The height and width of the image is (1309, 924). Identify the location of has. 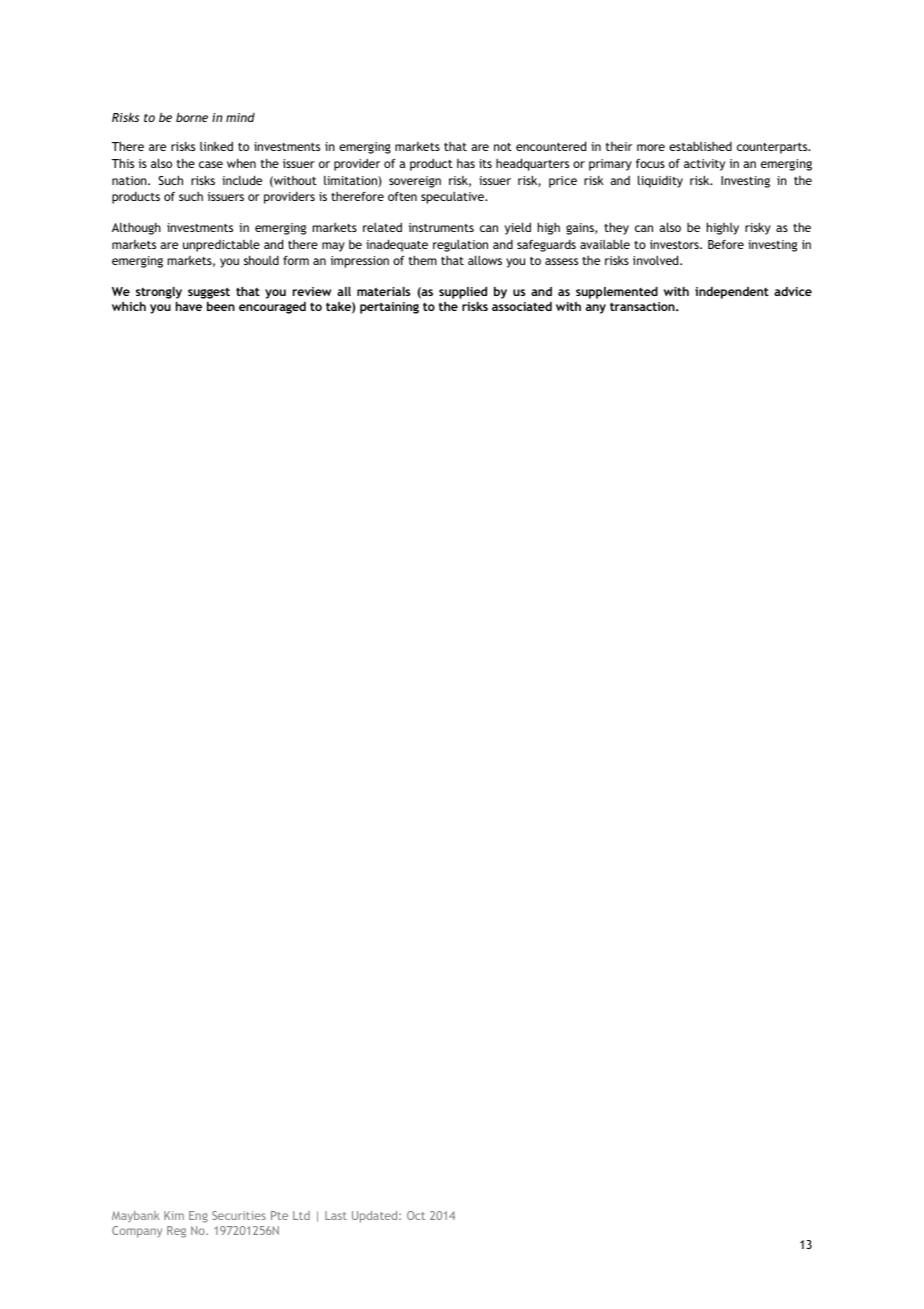
(466, 163).
